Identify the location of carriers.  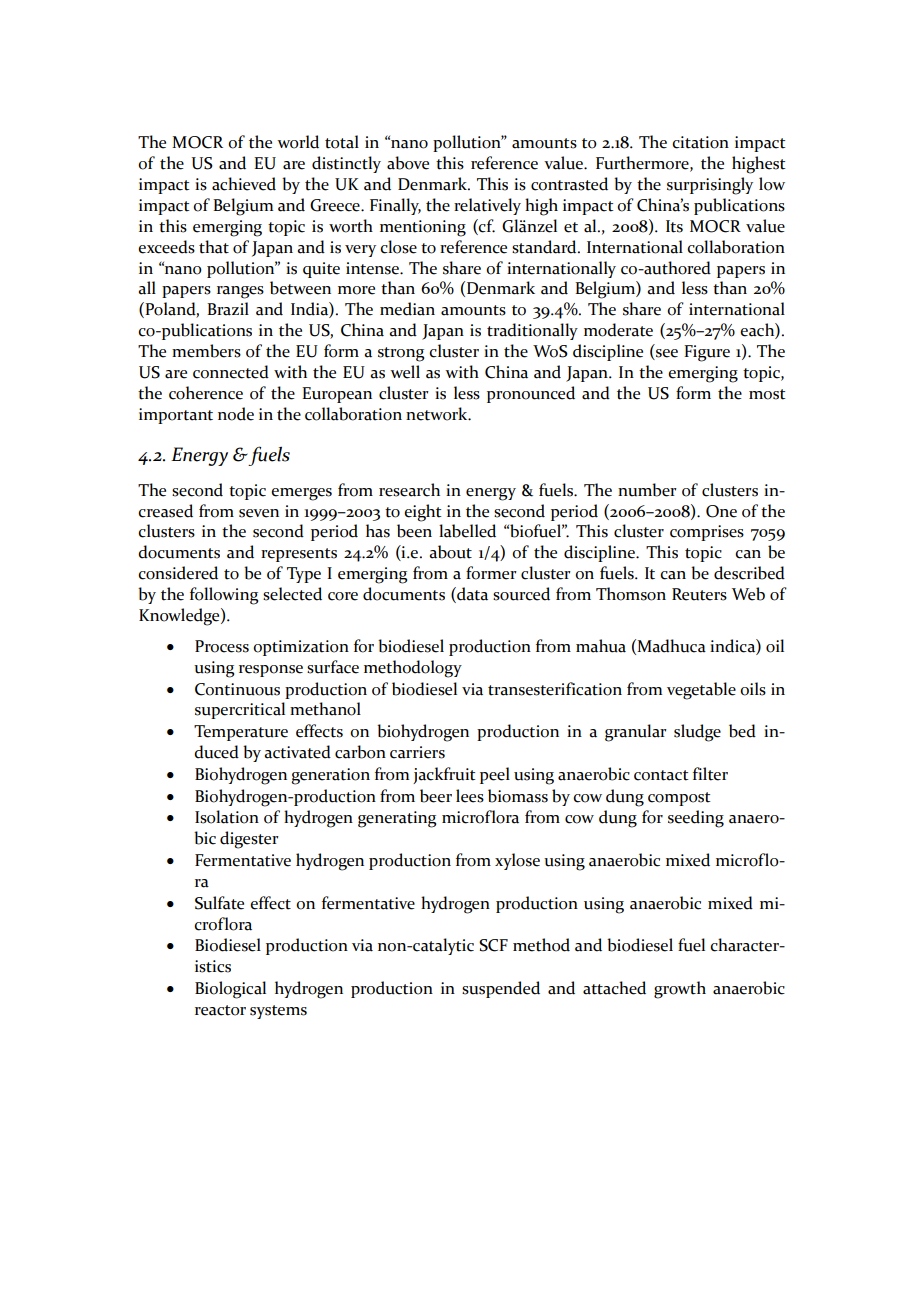
(417, 752).
